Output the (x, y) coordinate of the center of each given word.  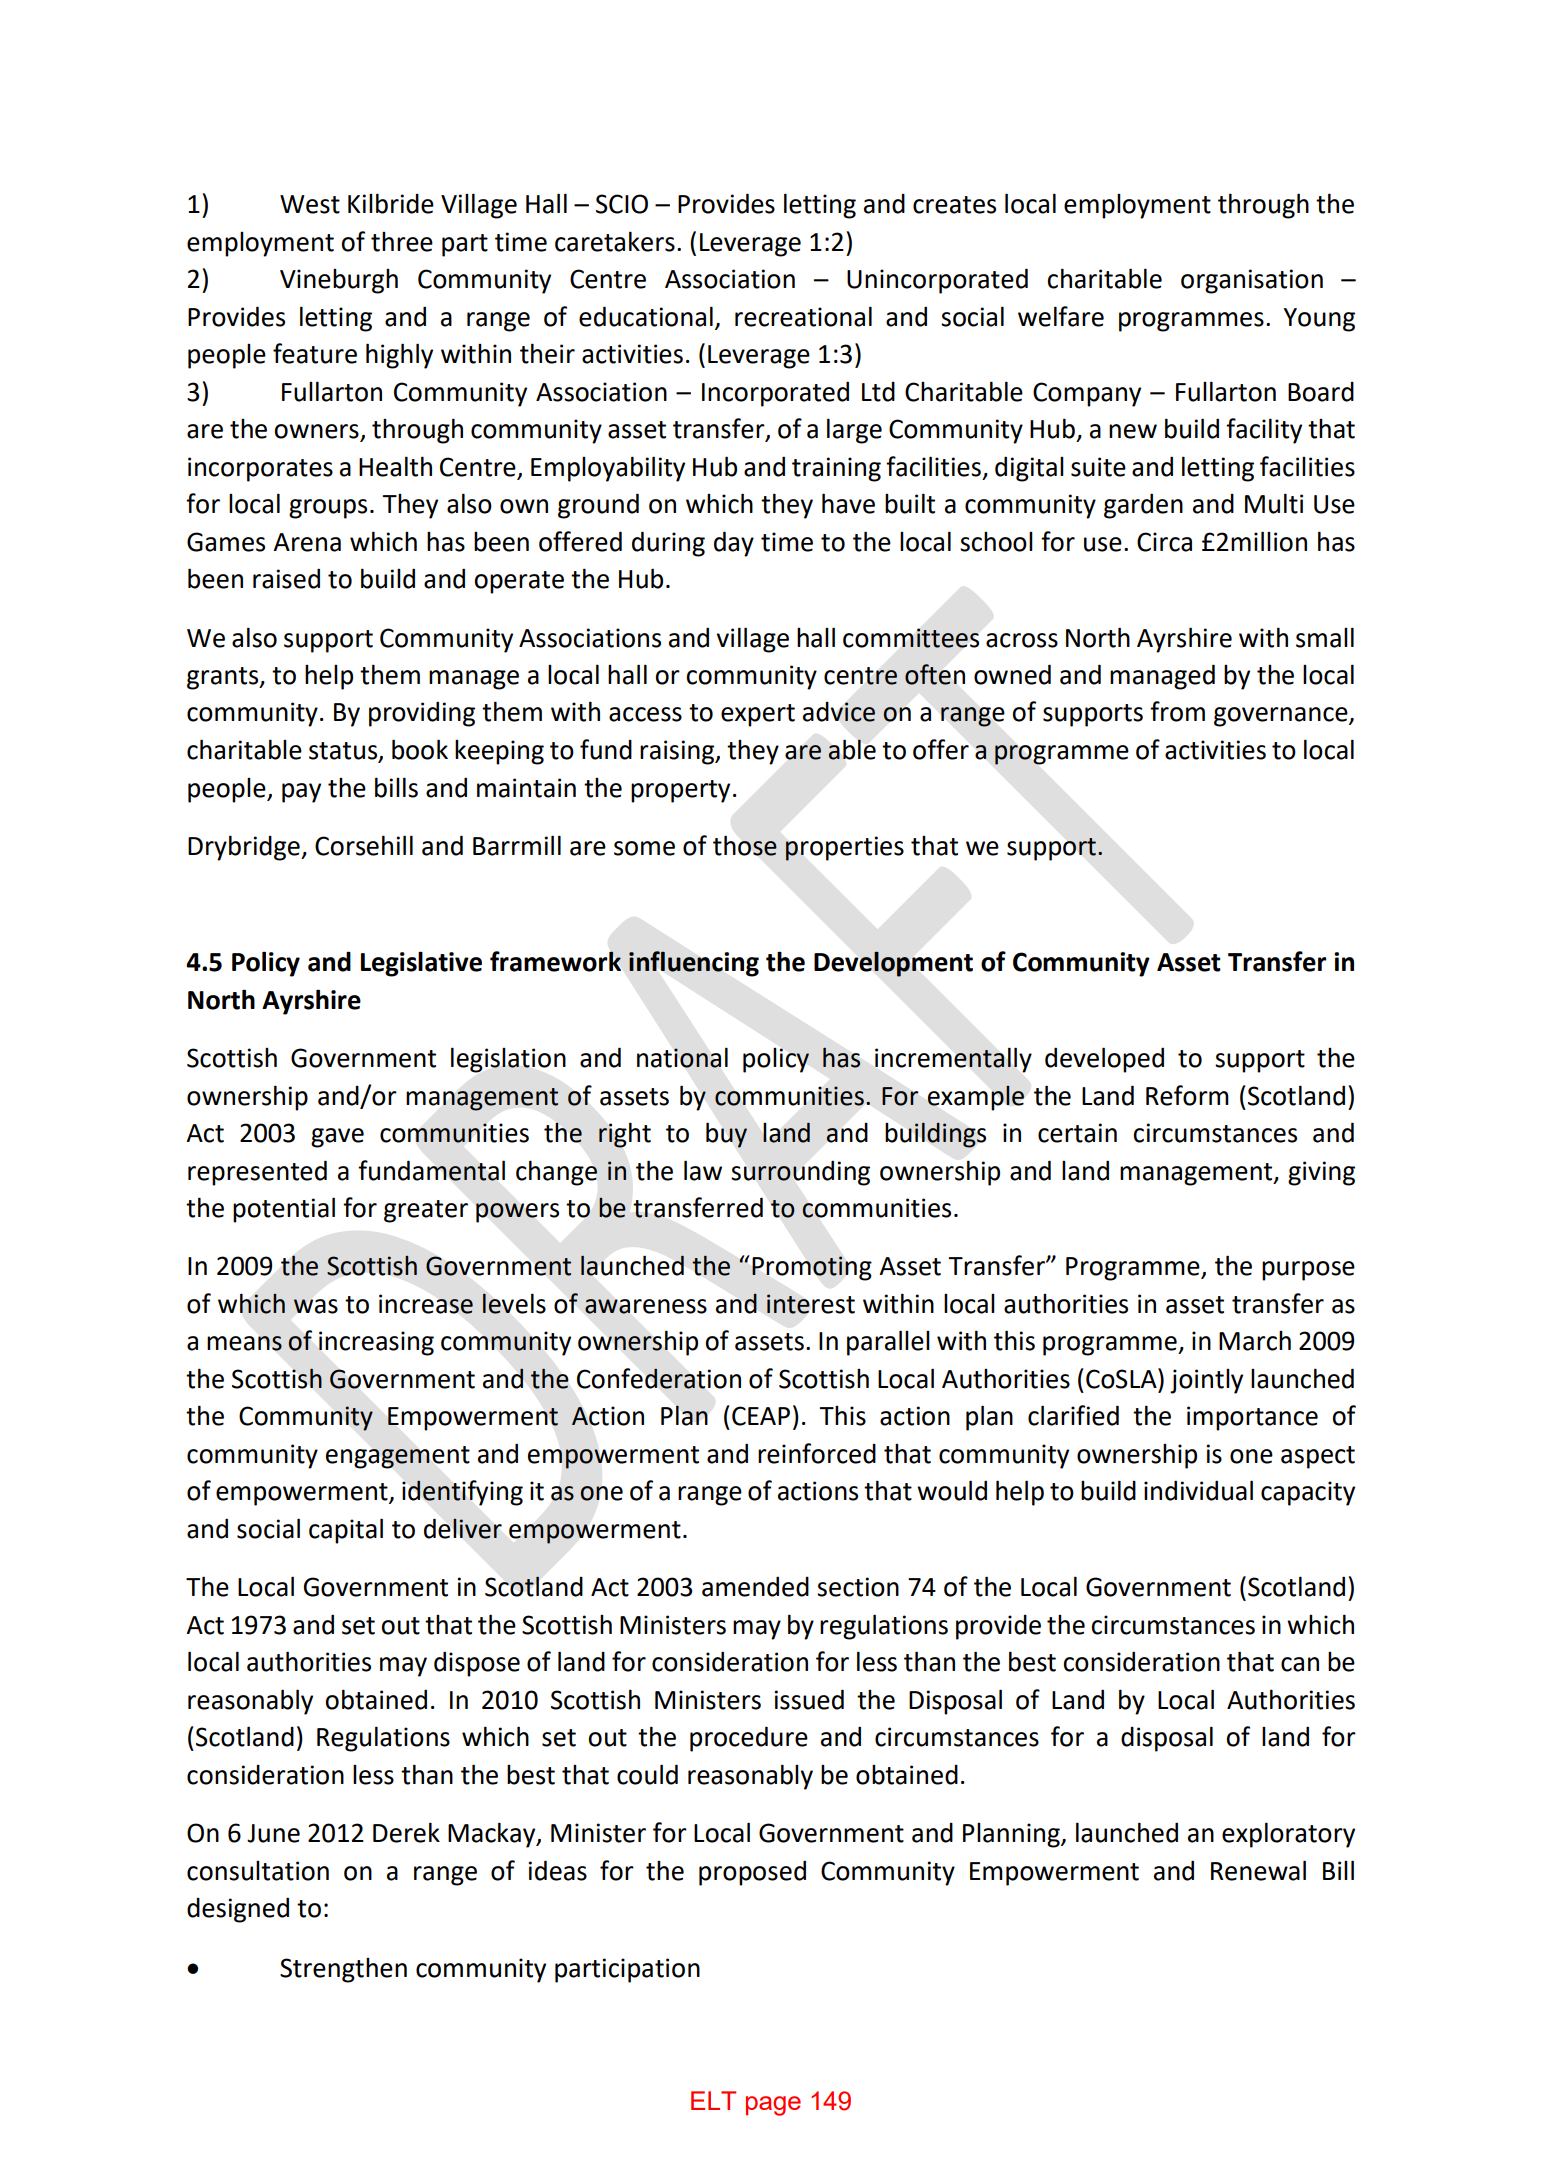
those (745, 845)
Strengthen (343, 1970)
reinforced (817, 1453)
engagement (398, 1457)
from (1177, 711)
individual (1198, 1490)
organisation (1252, 281)
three (402, 242)
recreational (803, 316)
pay (301, 793)
